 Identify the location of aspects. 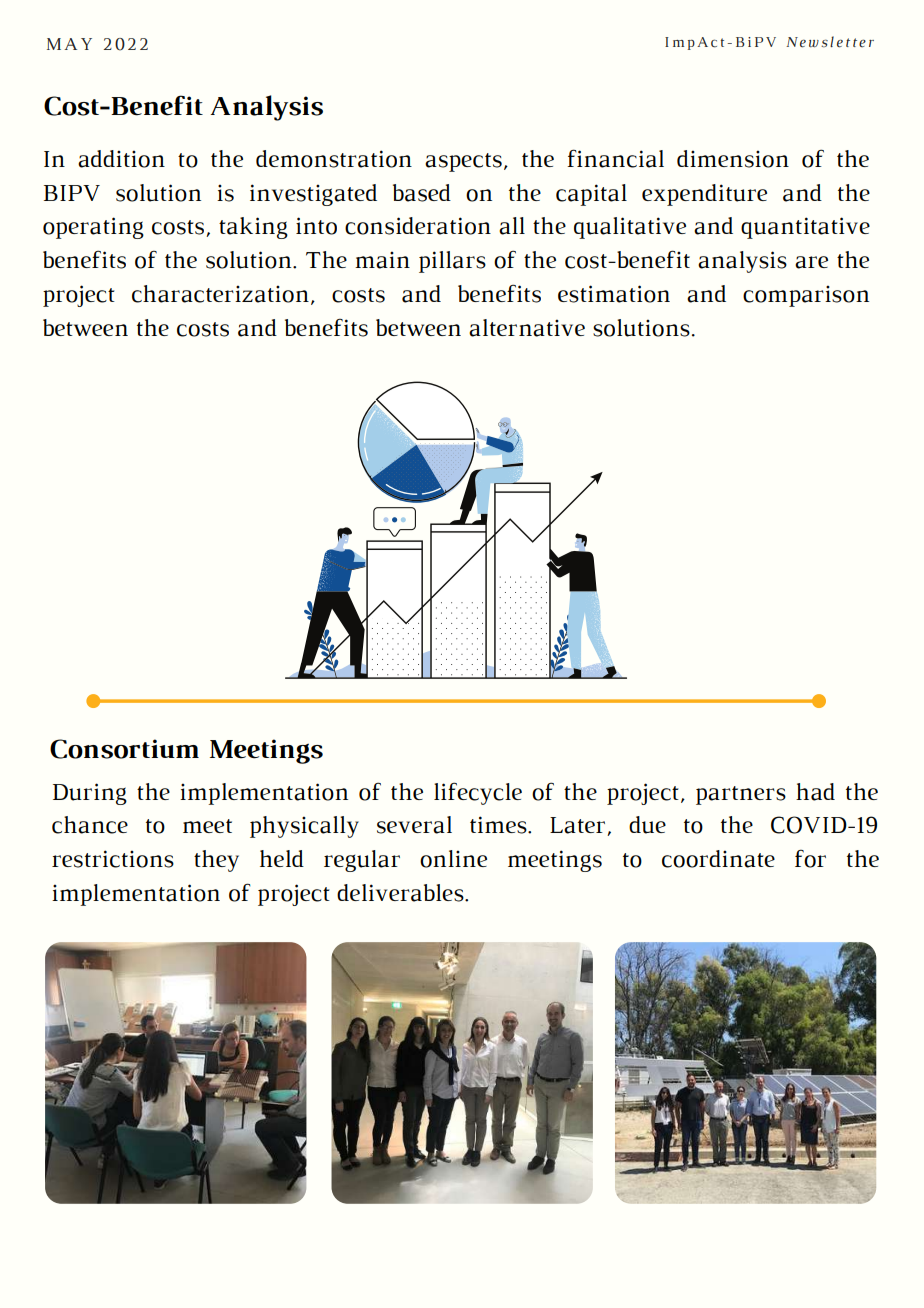
(463, 162).
